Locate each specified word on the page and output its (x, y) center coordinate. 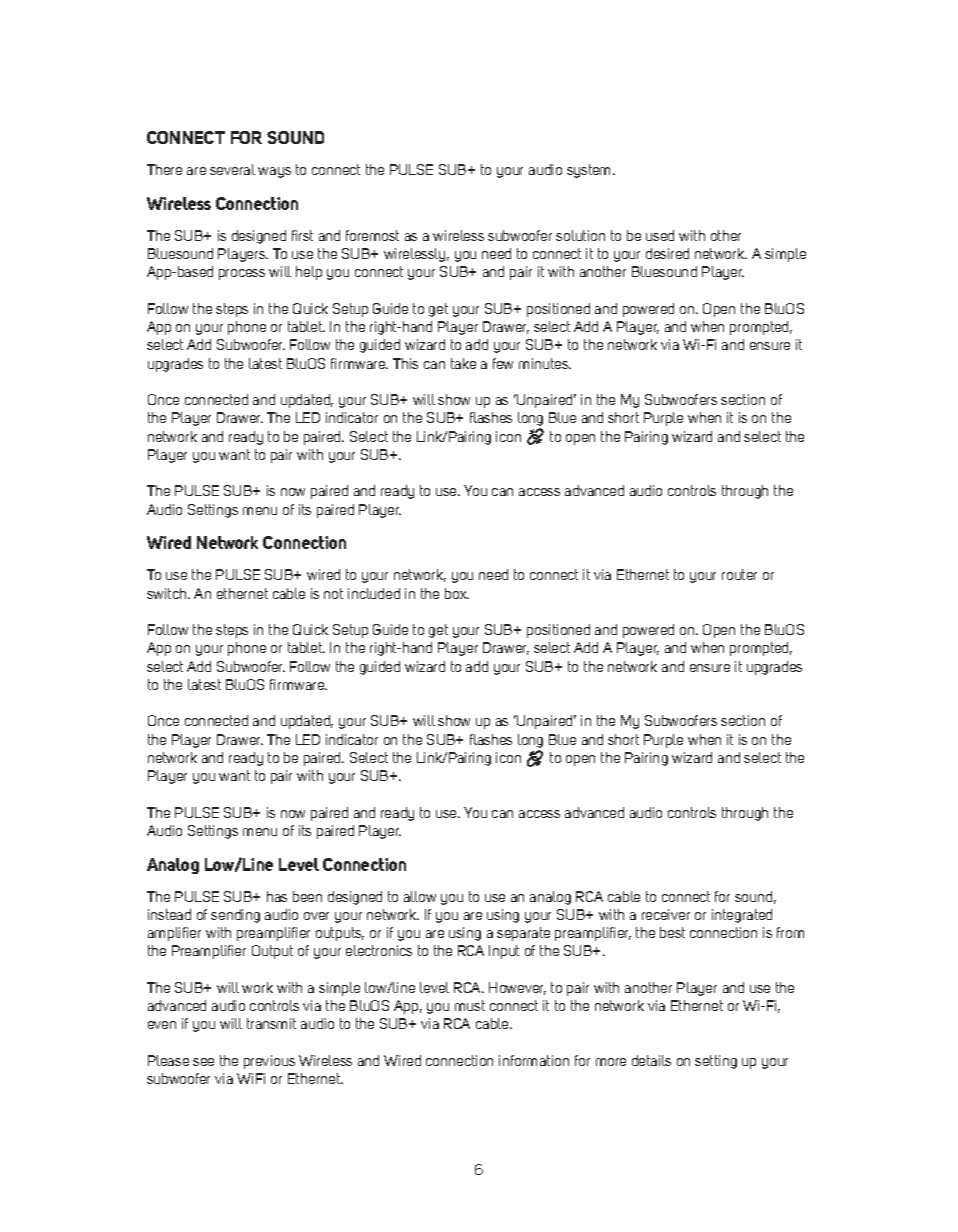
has (277, 896)
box (457, 593)
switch (168, 593)
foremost (372, 235)
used (660, 235)
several (232, 169)
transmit (271, 1023)
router (739, 574)
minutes (545, 363)
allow (420, 896)
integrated (742, 916)
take (463, 363)
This (405, 363)
